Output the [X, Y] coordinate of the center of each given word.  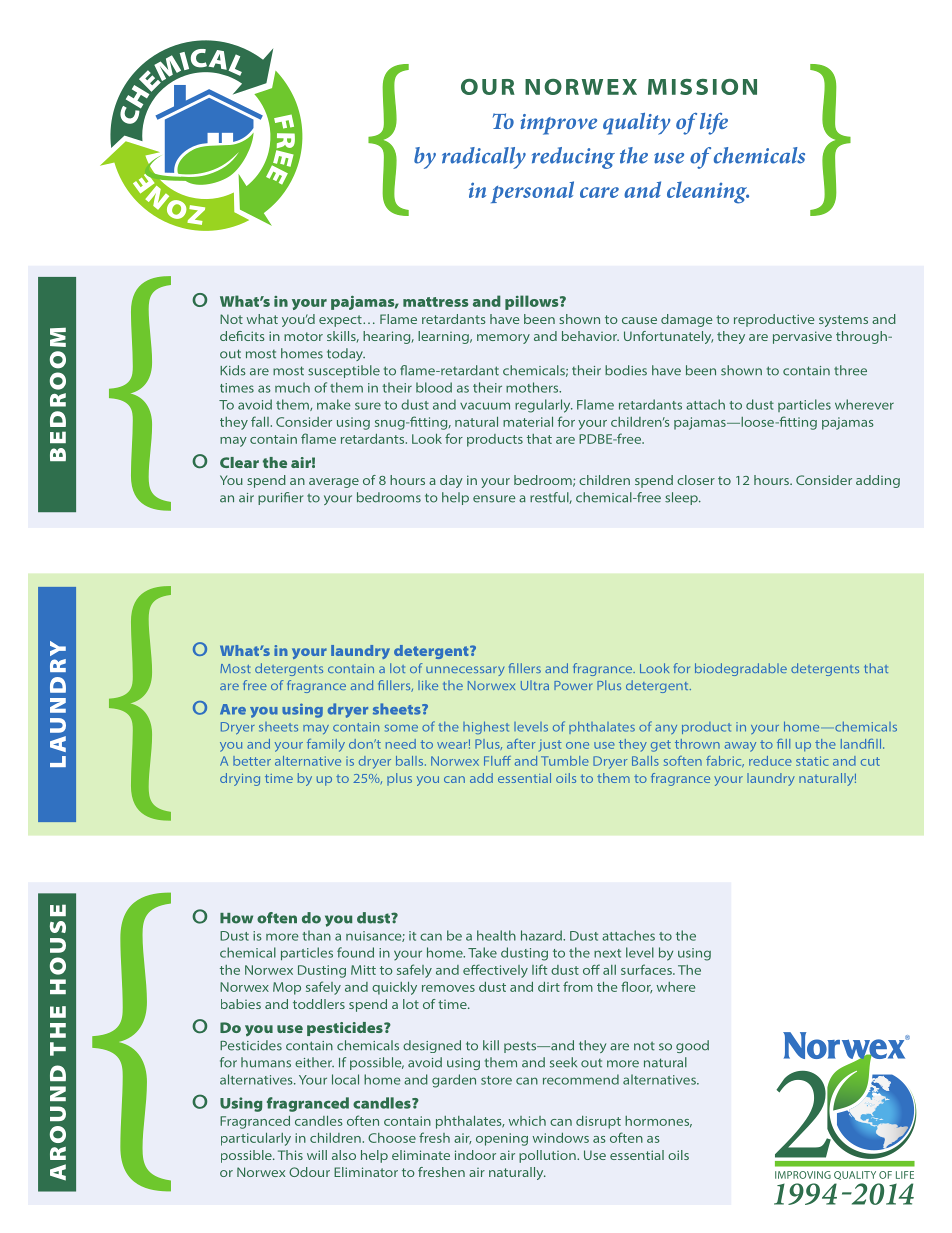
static [812, 761]
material [528, 422]
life [714, 124]
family [326, 745]
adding [878, 481]
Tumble [565, 761]
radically [484, 158]
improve [559, 124]
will [317, 1155]
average [334, 483]
